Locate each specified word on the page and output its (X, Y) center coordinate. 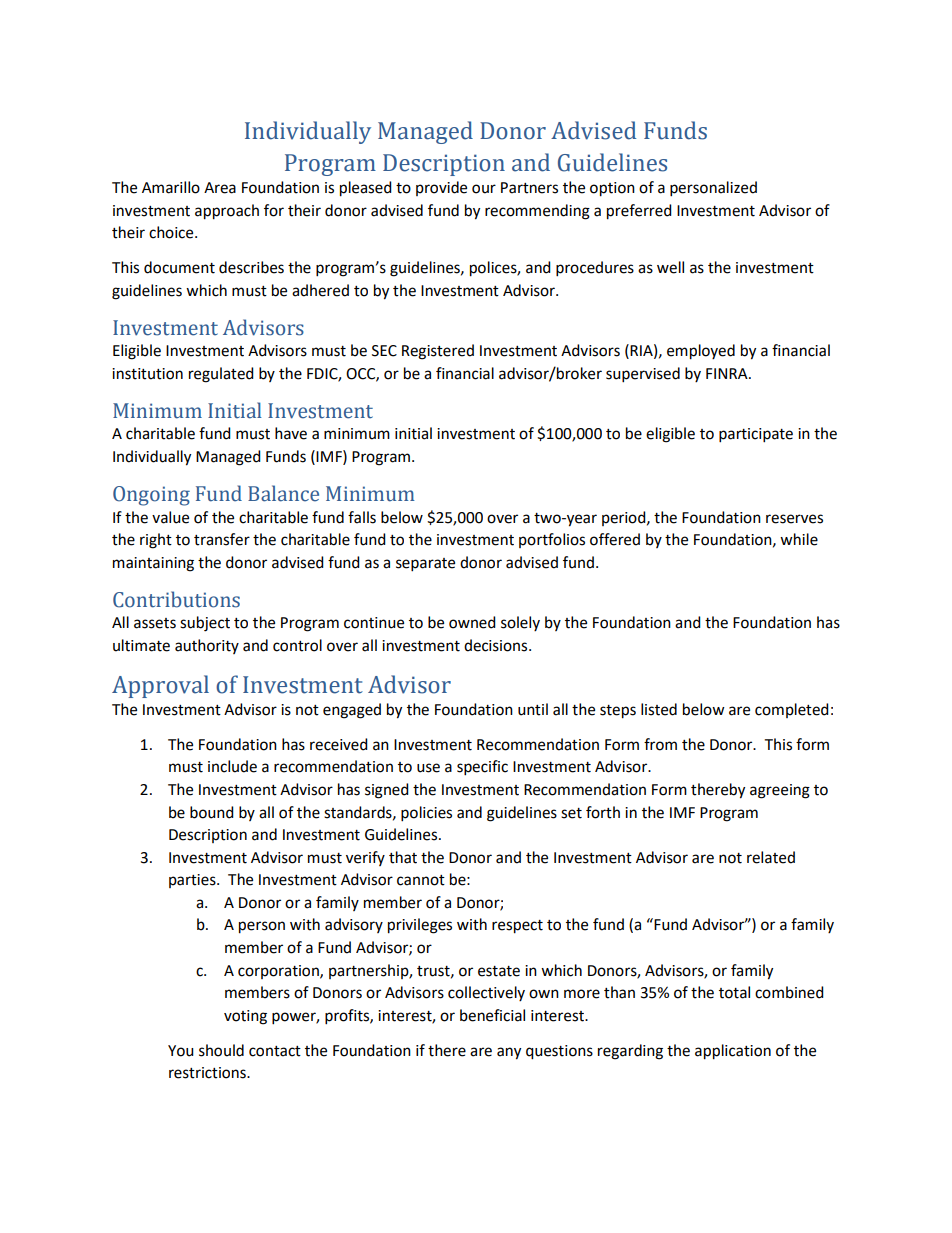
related (771, 857)
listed (659, 709)
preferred (639, 212)
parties (193, 881)
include (232, 766)
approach (227, 212)
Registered (438, 352)
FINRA (728, 373)
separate (425, 565)
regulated (221, 375)
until (533, 709)
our (484, 189)
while (799, 539)
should (221, 1050)
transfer (222, 539)
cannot (421, 880)
